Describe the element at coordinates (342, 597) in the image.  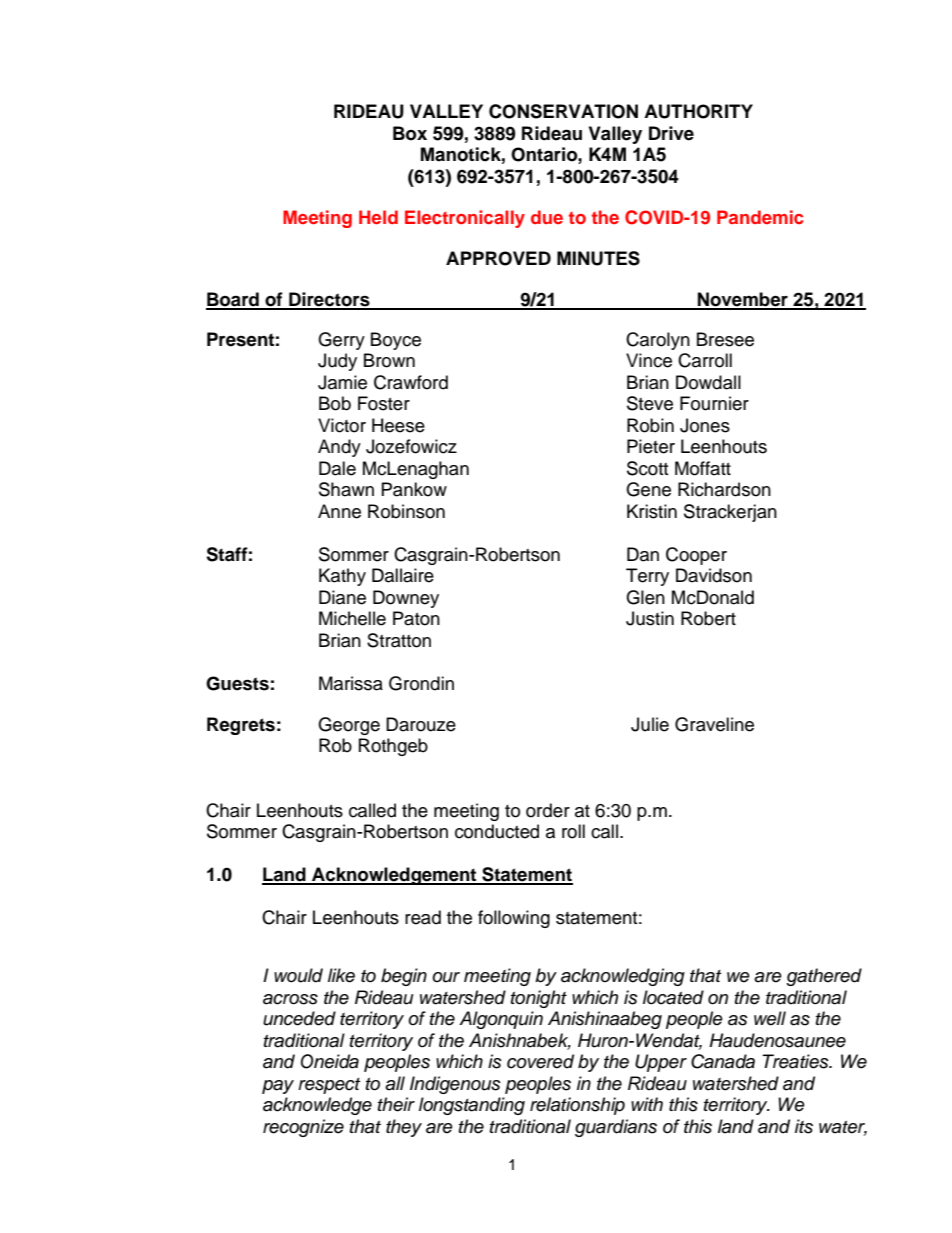
I see `Diane` at that location.
